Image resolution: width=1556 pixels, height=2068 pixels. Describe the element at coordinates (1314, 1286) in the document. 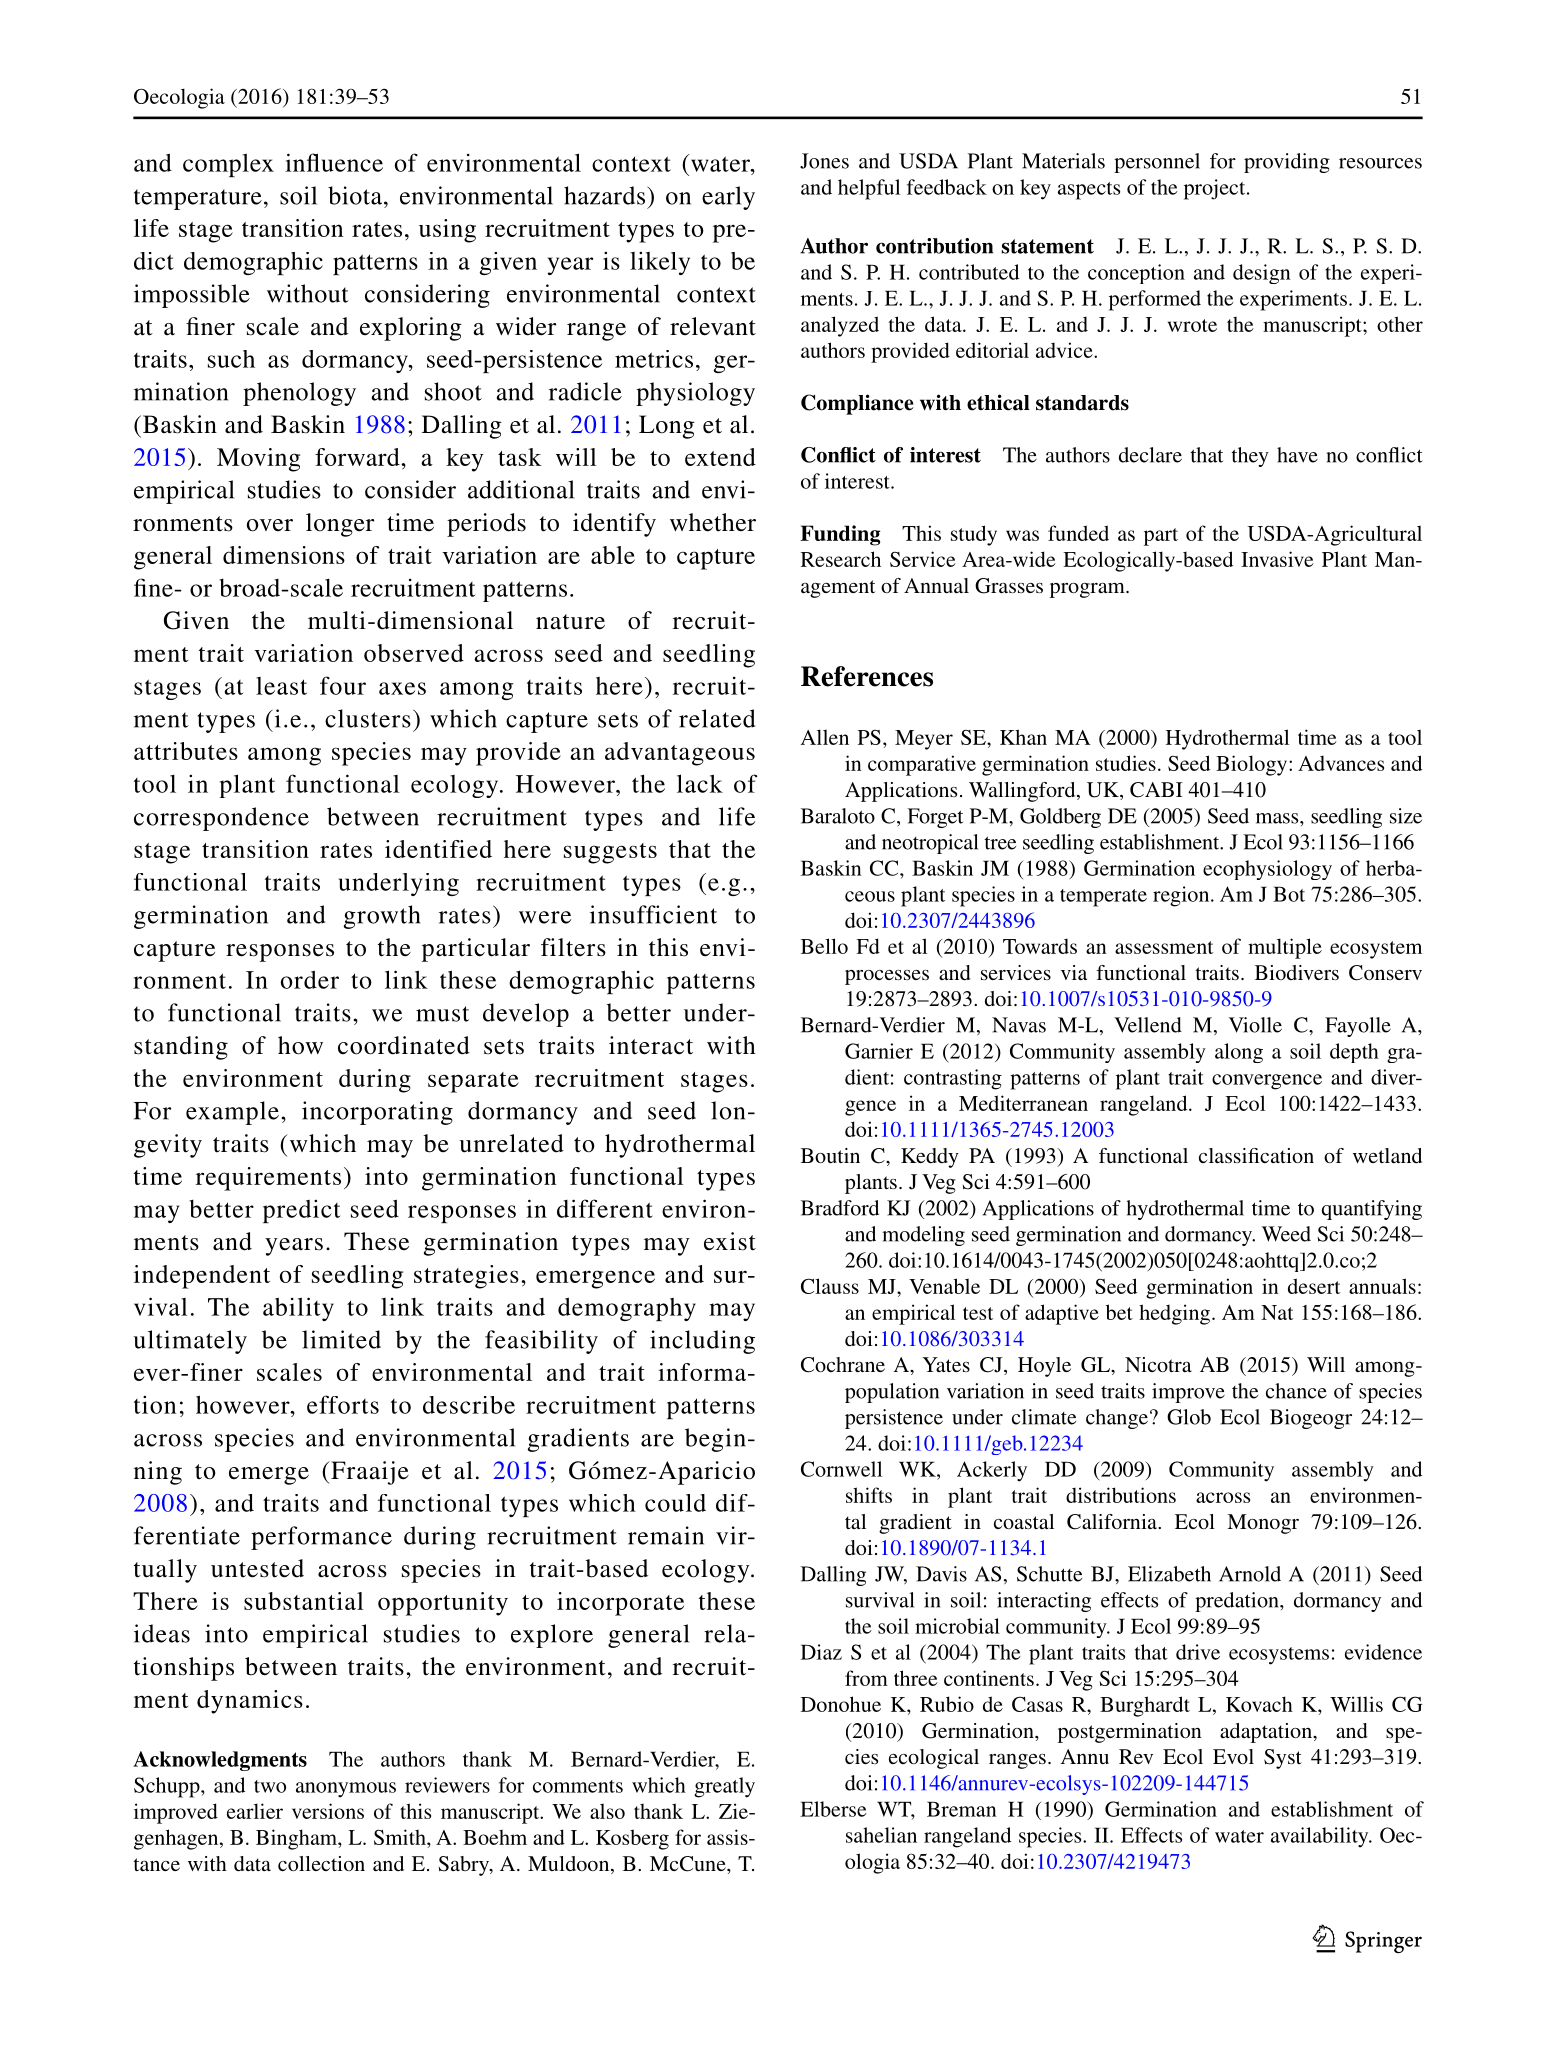

I see `desert` at that location.
